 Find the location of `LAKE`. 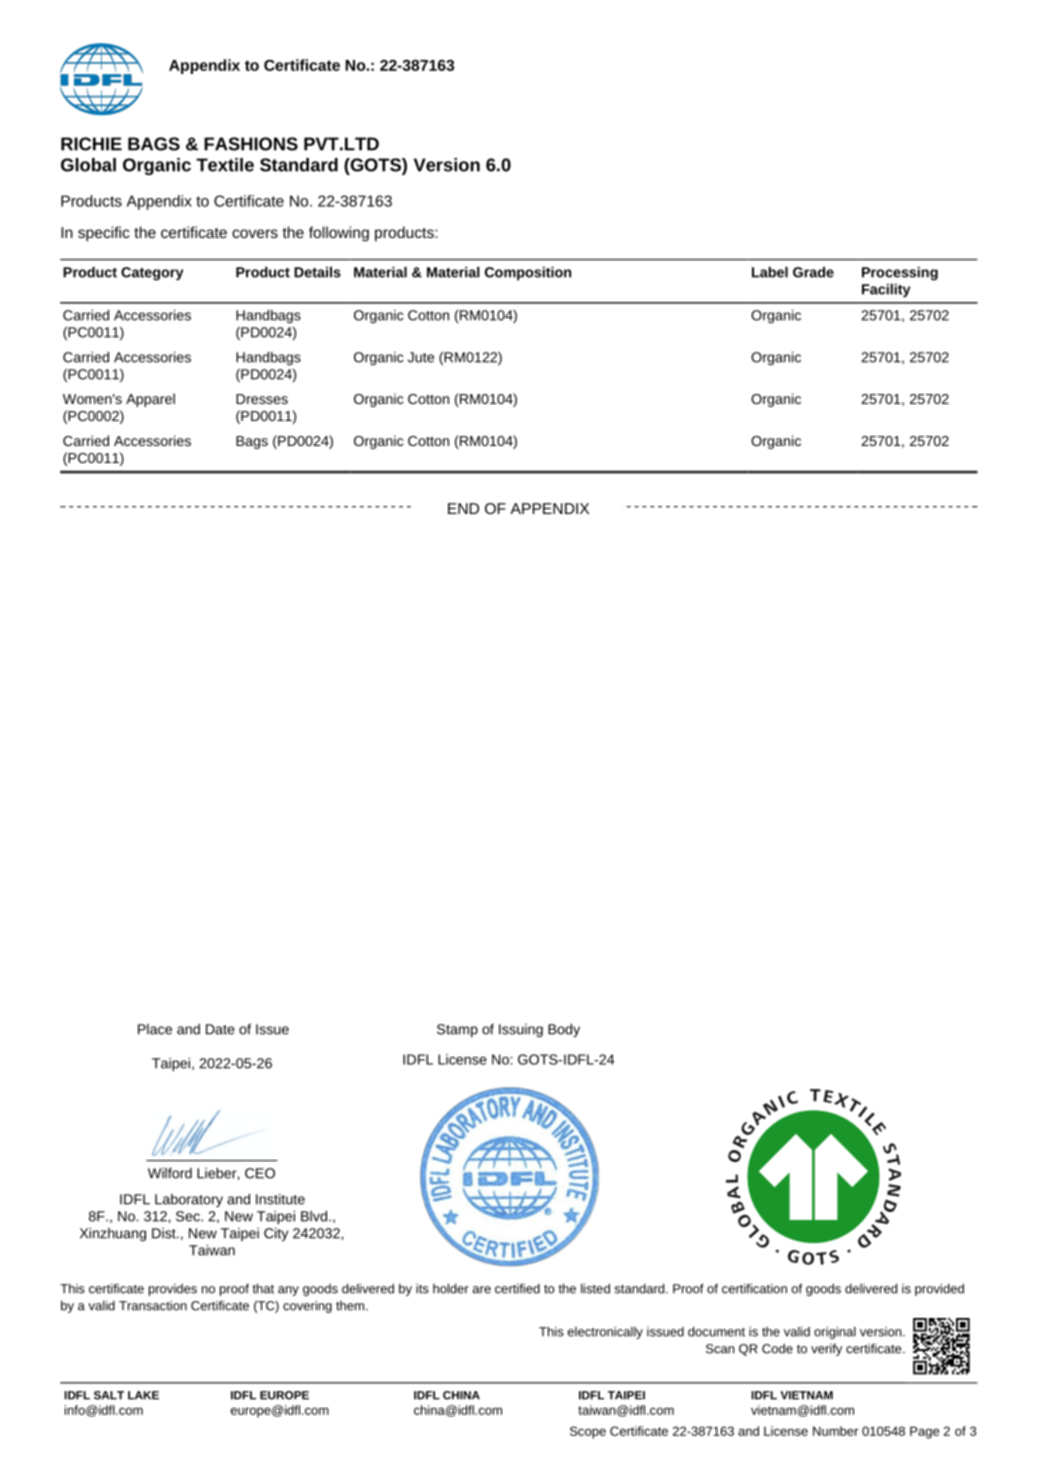

LAKE is located at coordinates (143, 1395).
